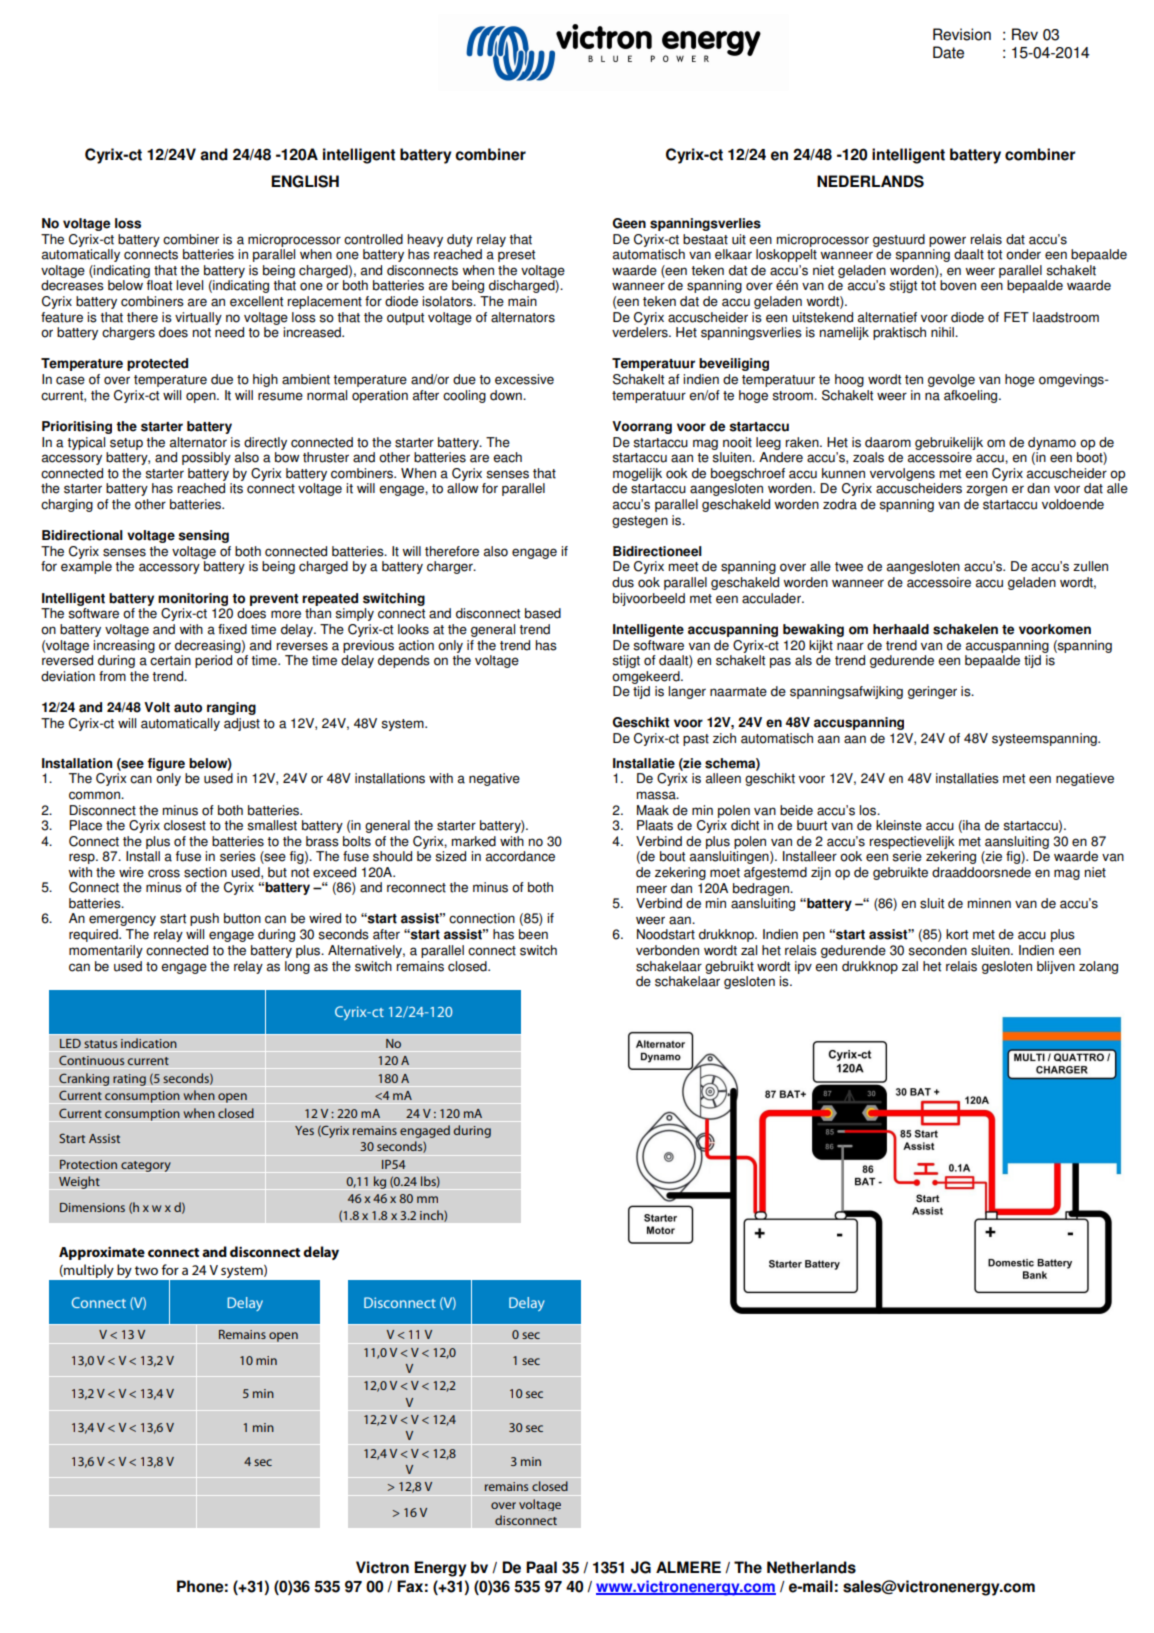 This screenshot has width=1154, height=1633. What do you see at coordinates (305, 181) in the screenshot?
I see `ENGLISH` at bounding box center [305, 181].
